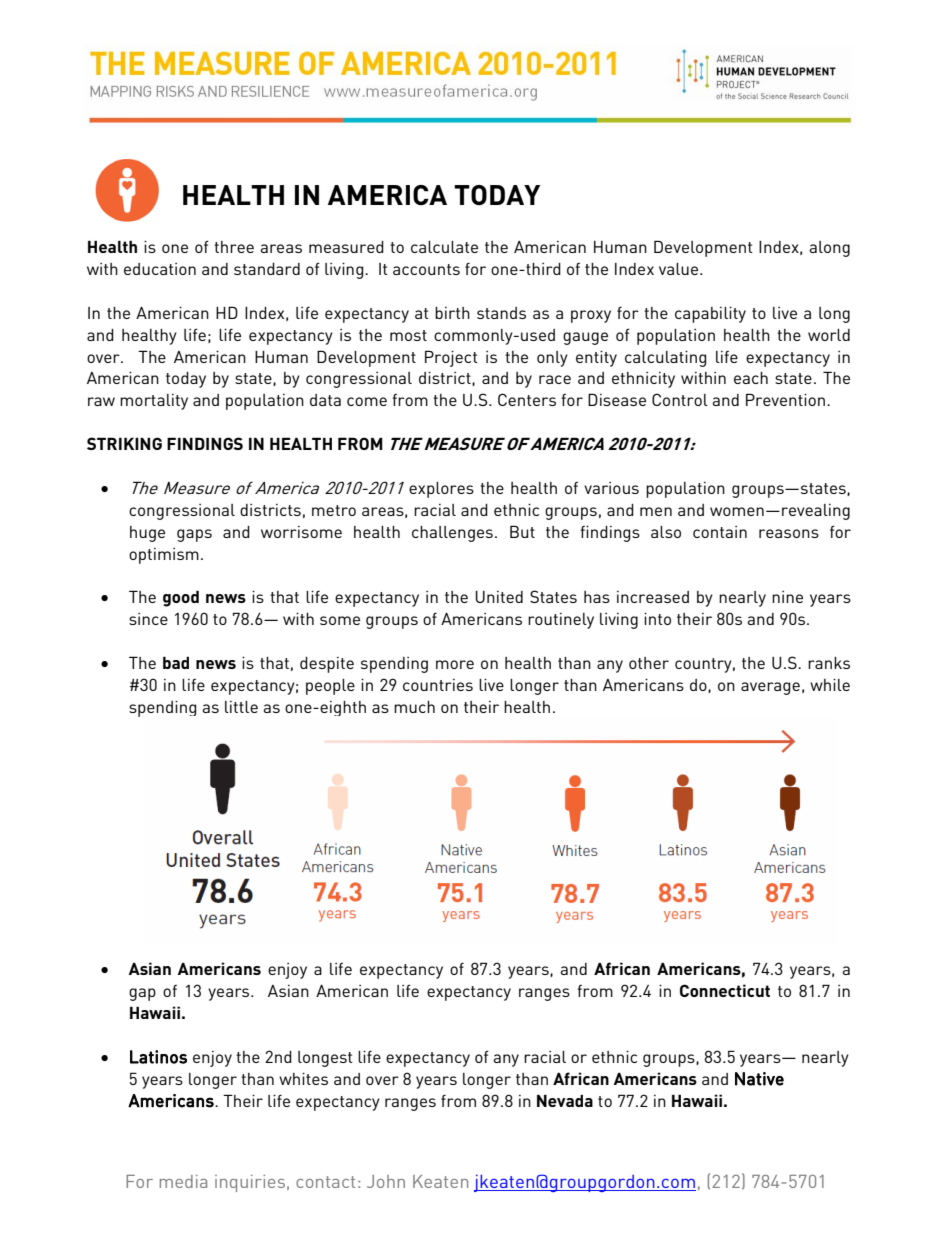 The height and width of the image is (1233, 952). Describe the element at coordinates (164, 556) in the image. I see `optimism` at that location.
